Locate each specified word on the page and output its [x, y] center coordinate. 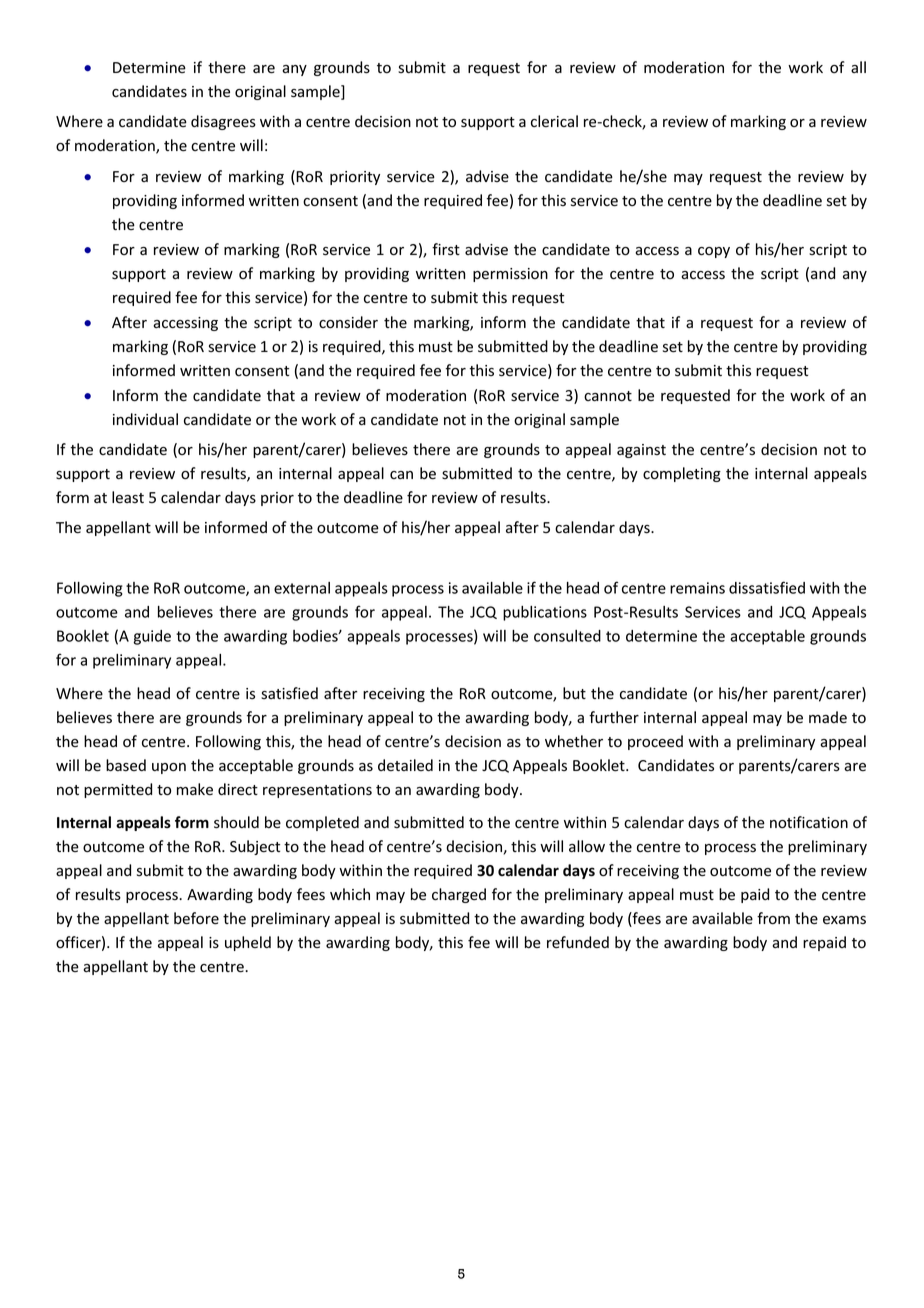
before [196, 918]
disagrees [223, 122]
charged [459, 895]
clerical [554, 121]
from [773, 918]
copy [714, 252]
